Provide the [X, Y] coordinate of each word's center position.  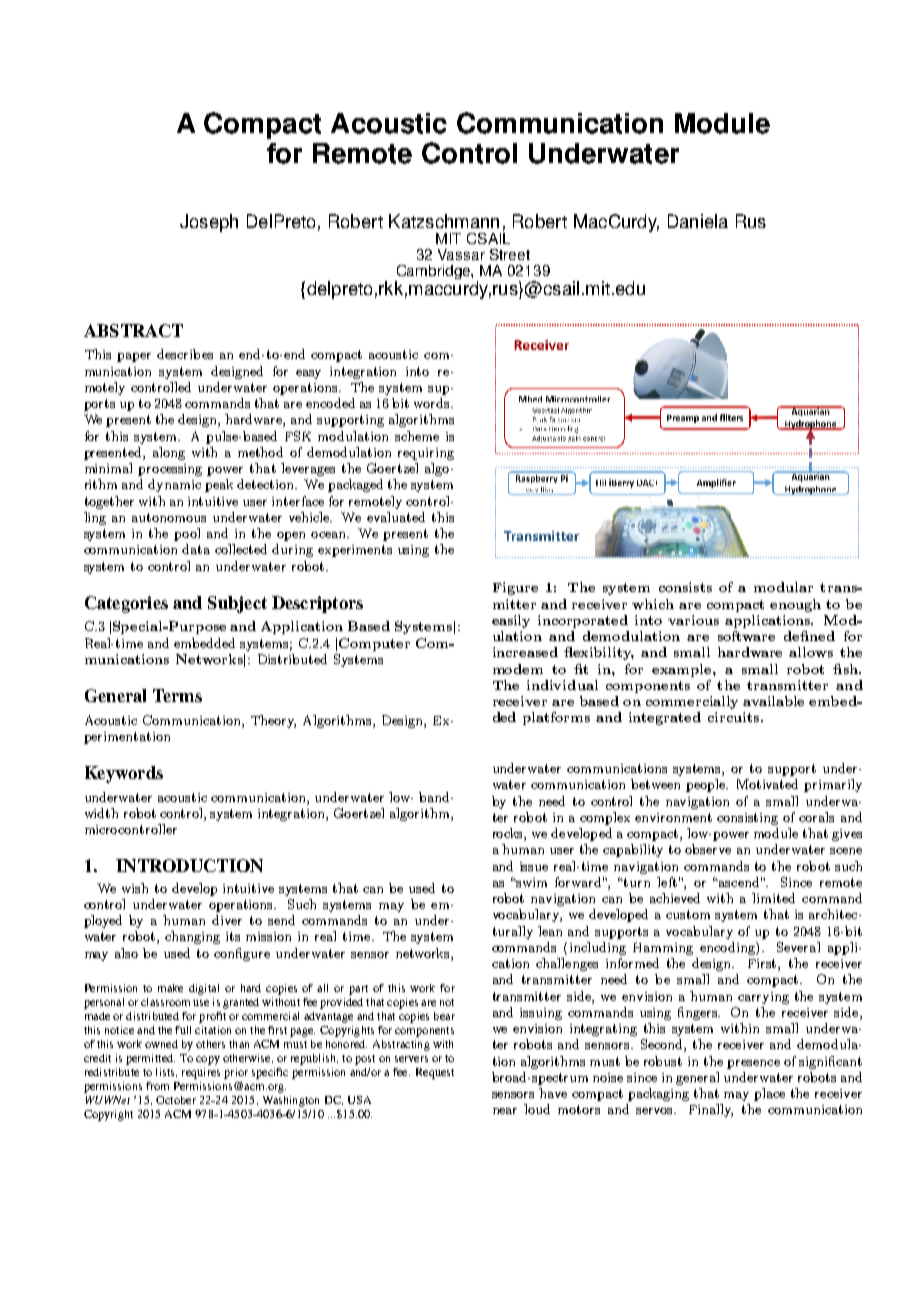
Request [435, 1073]
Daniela [698, 221]
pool [187, 534]
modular [783, 587]
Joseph [209, 223]
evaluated [396, 517]
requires [201, 1073]
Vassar [461, 254]
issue [534, 866]
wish [135, 888]
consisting [747, 819]
